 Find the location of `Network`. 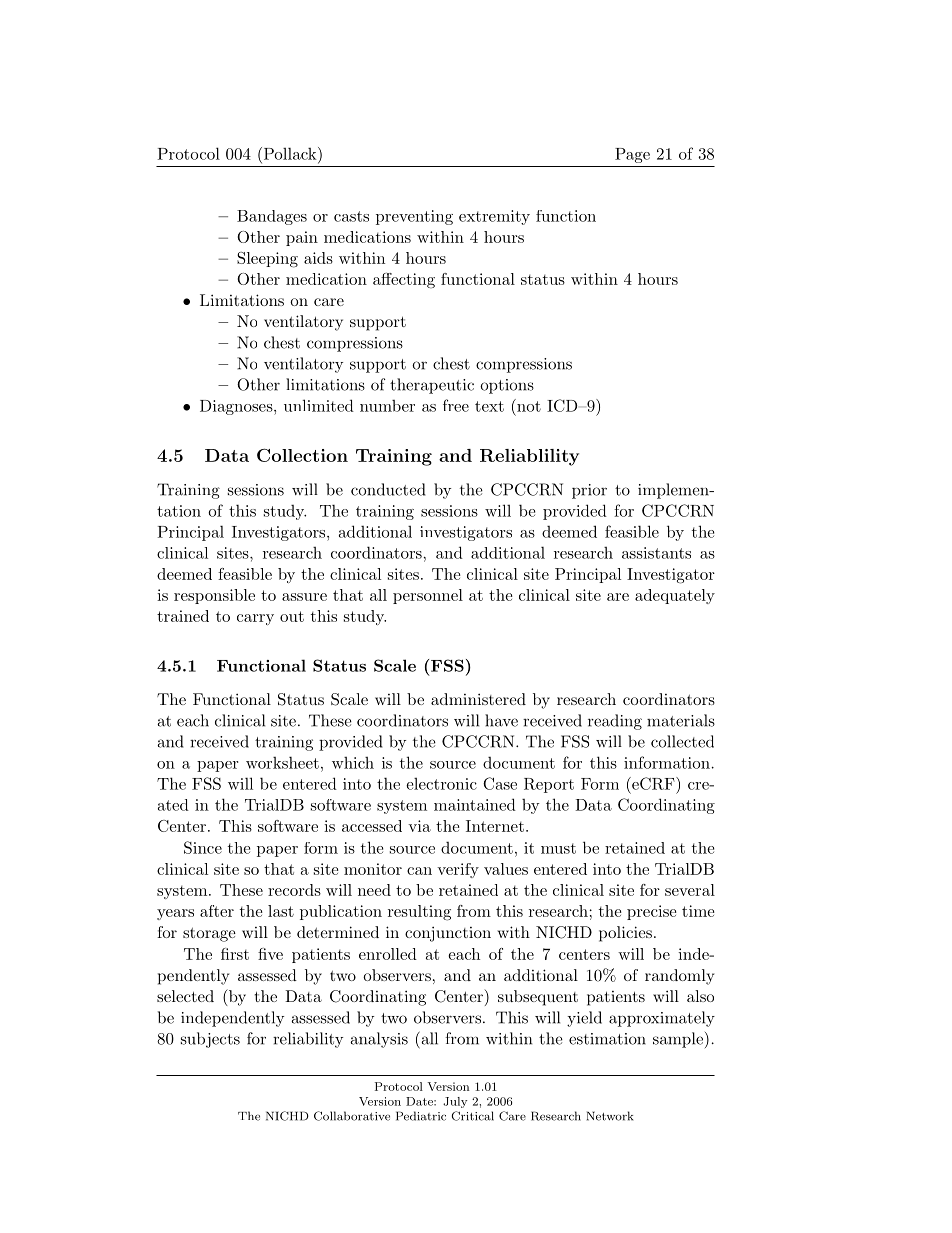

Network is located at coordinates (610, 1116).
